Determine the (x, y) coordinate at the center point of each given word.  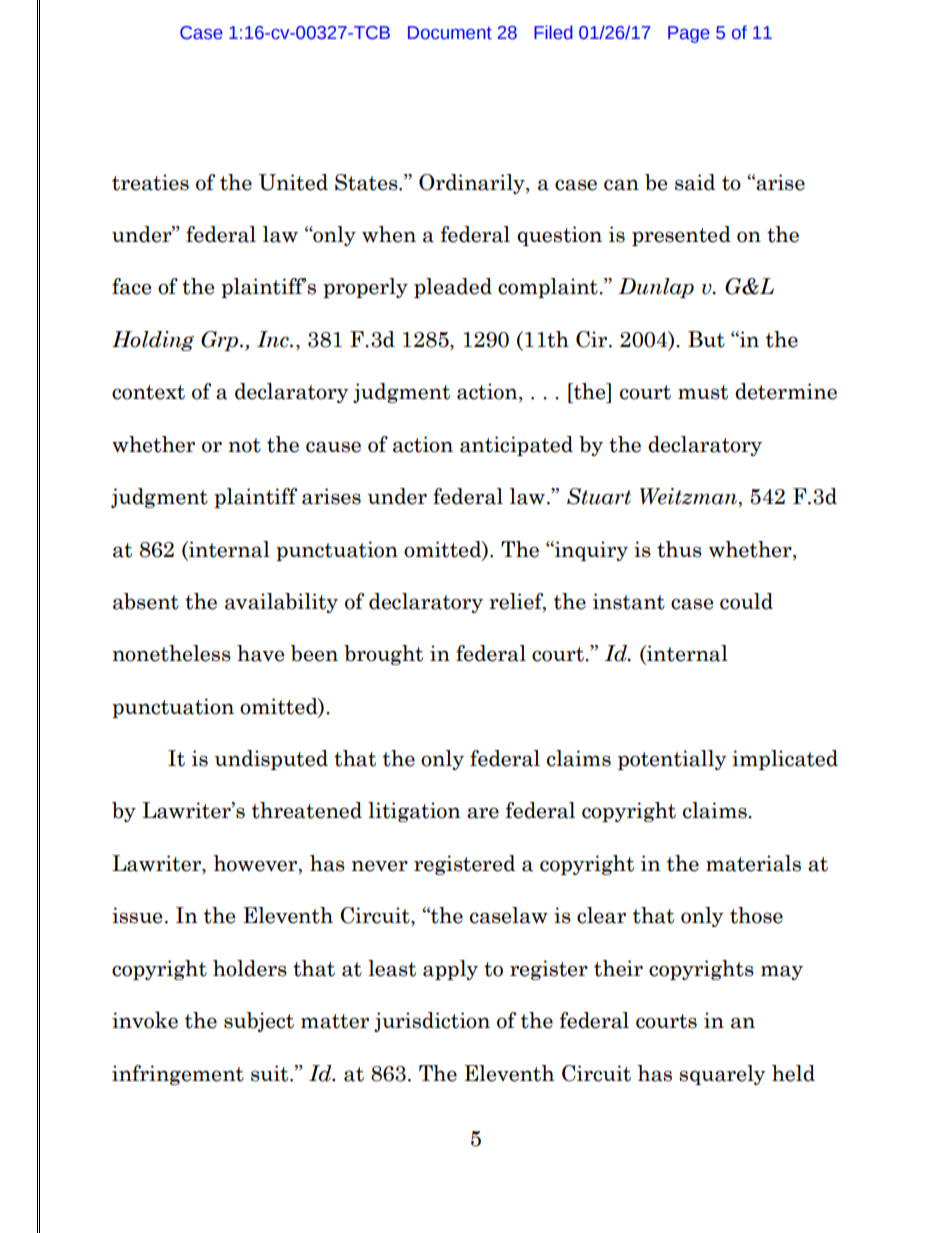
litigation (414, 812)
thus (679, 549)
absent (146, 601)
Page (689, 34)
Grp (221, 341)
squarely (722, 1075)
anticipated (516, 446)
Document (450, 33)
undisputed (271, 760)
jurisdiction (432, 1022)
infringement (178, 1075)
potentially (672, 760)
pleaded (453, 288)
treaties (150, 182)
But (706, 339)
